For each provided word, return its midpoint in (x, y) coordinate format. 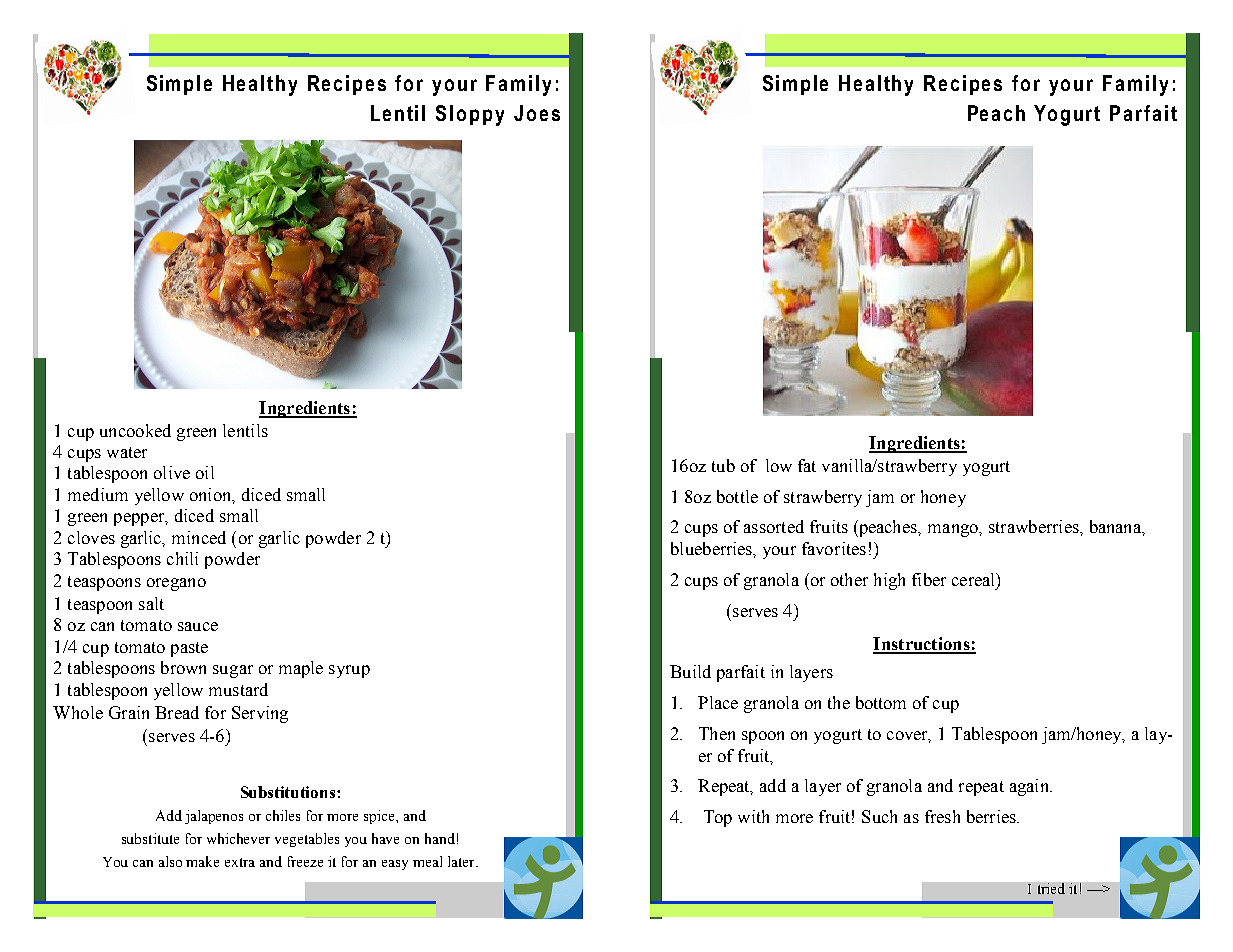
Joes (537, 113)
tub (723, 465)
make (202, 861)
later (462, 861)
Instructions (922, 645)
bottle (737, 496)
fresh (942, 816)
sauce (198, 626)
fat (807, 465)
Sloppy (470, 115)
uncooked (135, 430)
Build (690, 671)
